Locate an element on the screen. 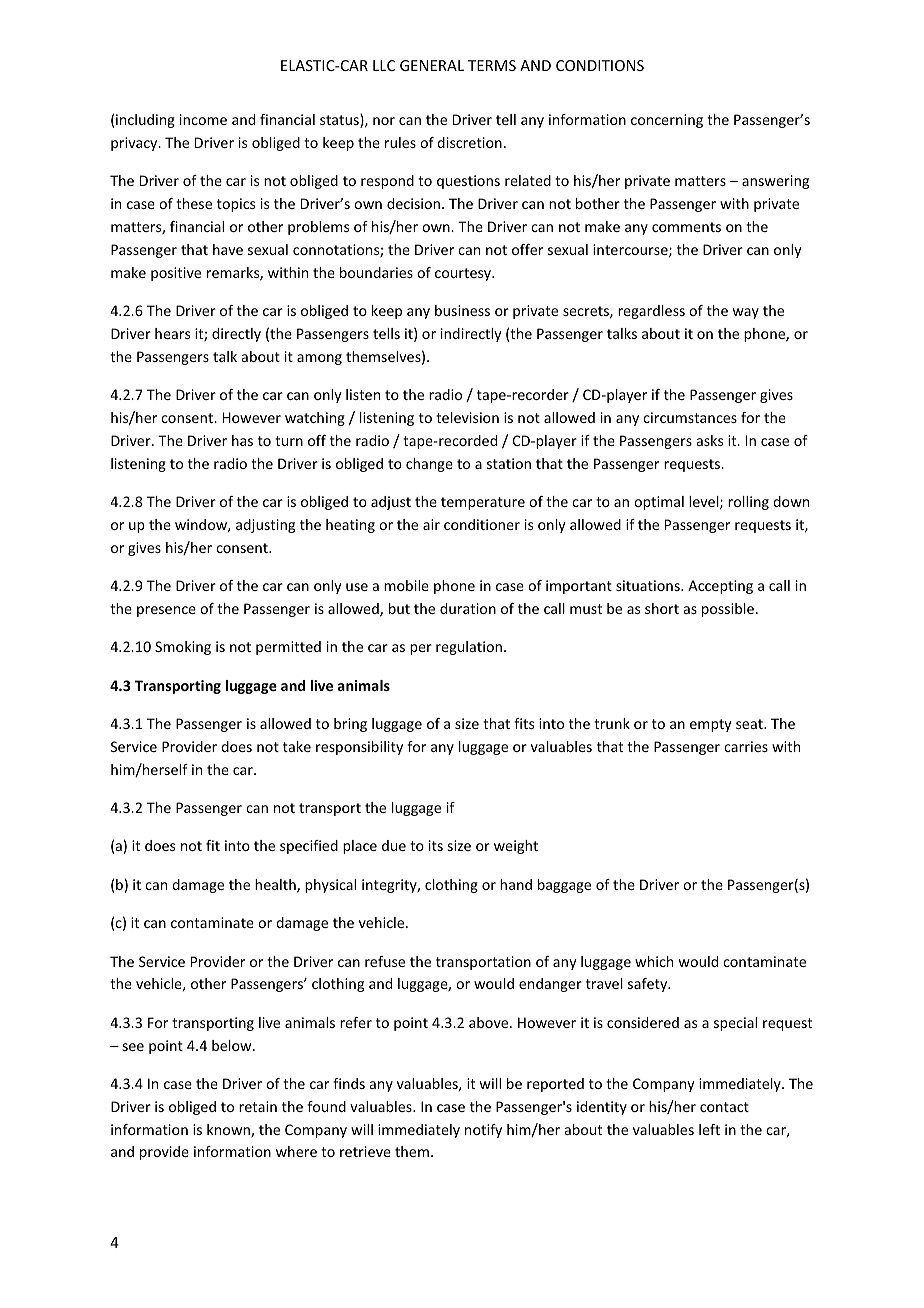  concerning is located at coordinates (667, 121).
